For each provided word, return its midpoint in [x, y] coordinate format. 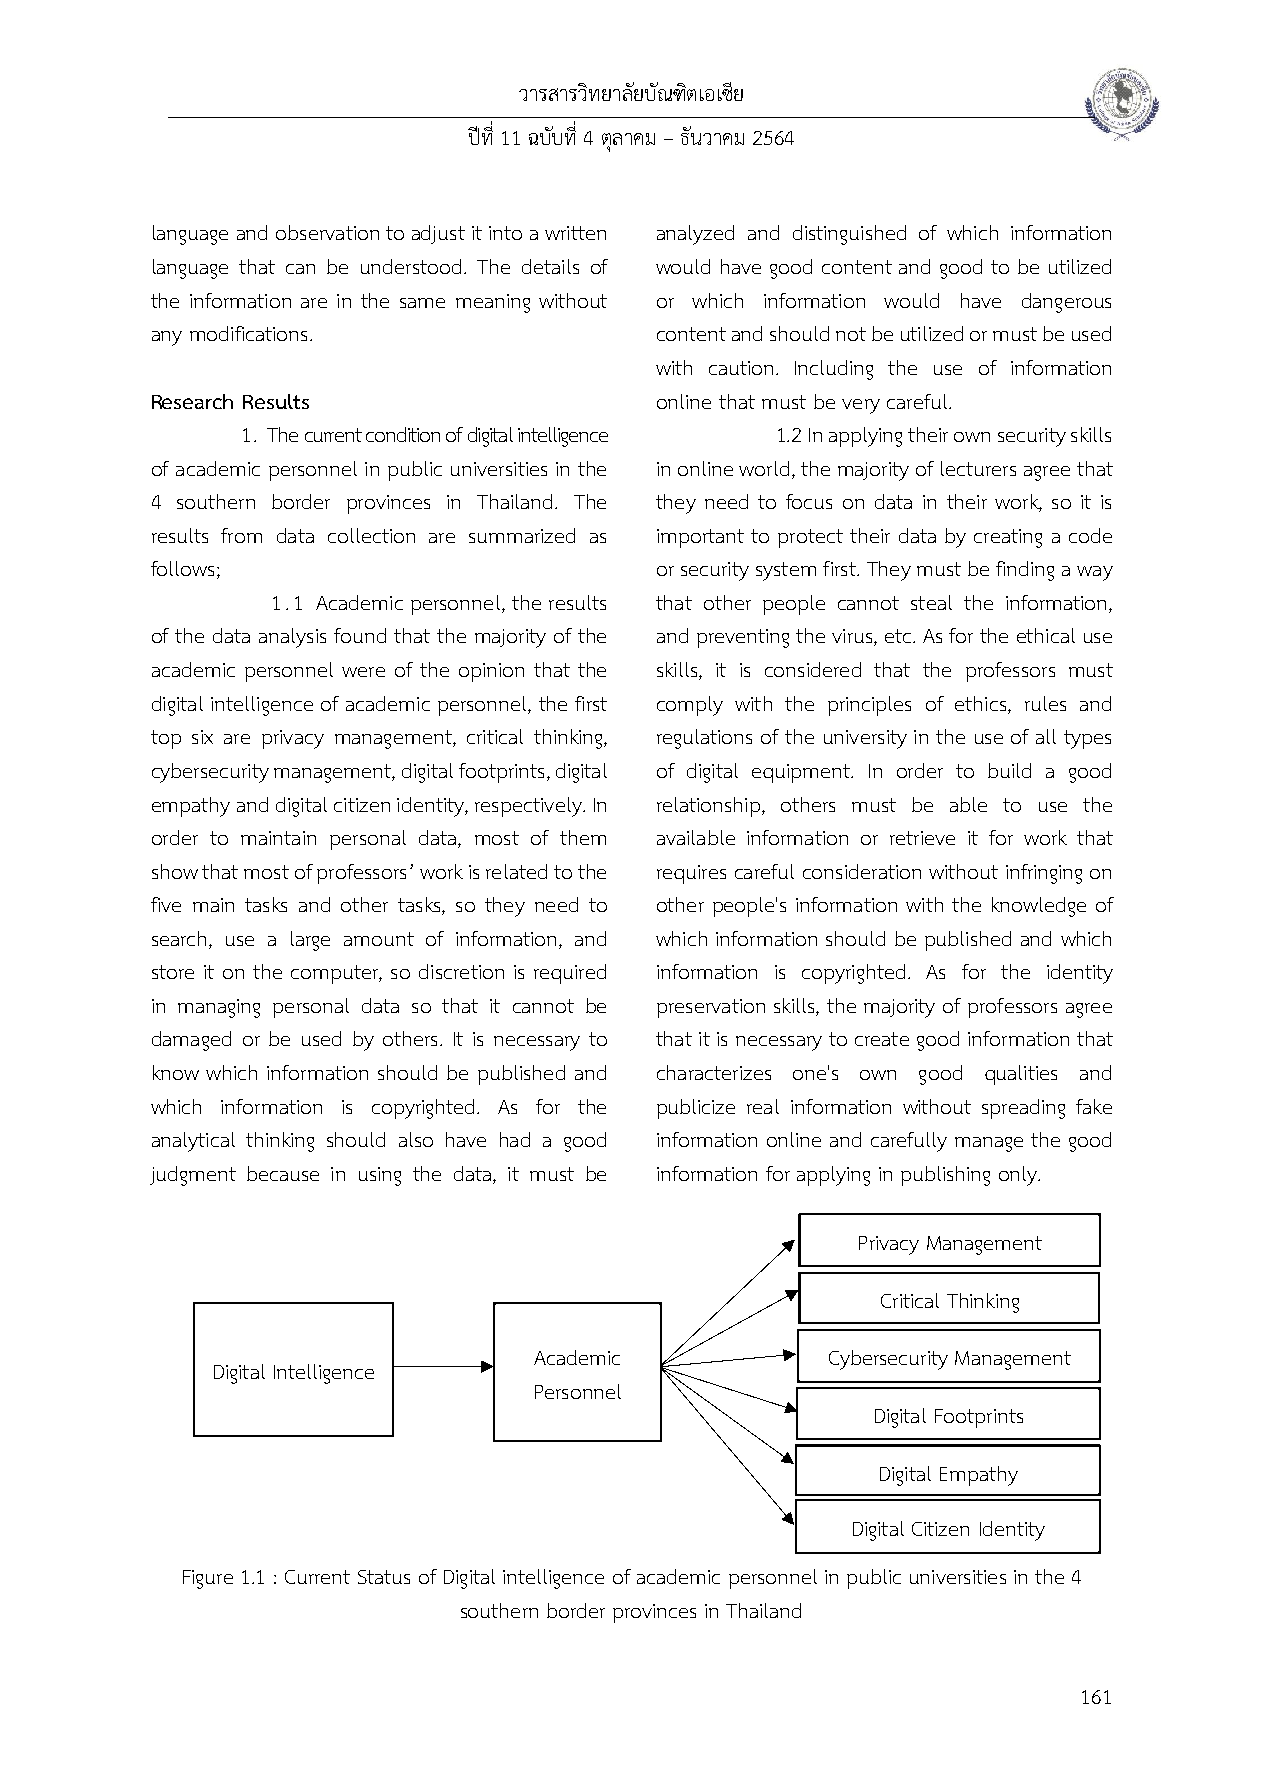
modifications [248, 333]
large [310, 941]
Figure [208, 1579]
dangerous [1066, 303]
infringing [1044, 874]
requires [691, 874]
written [575, 233]
